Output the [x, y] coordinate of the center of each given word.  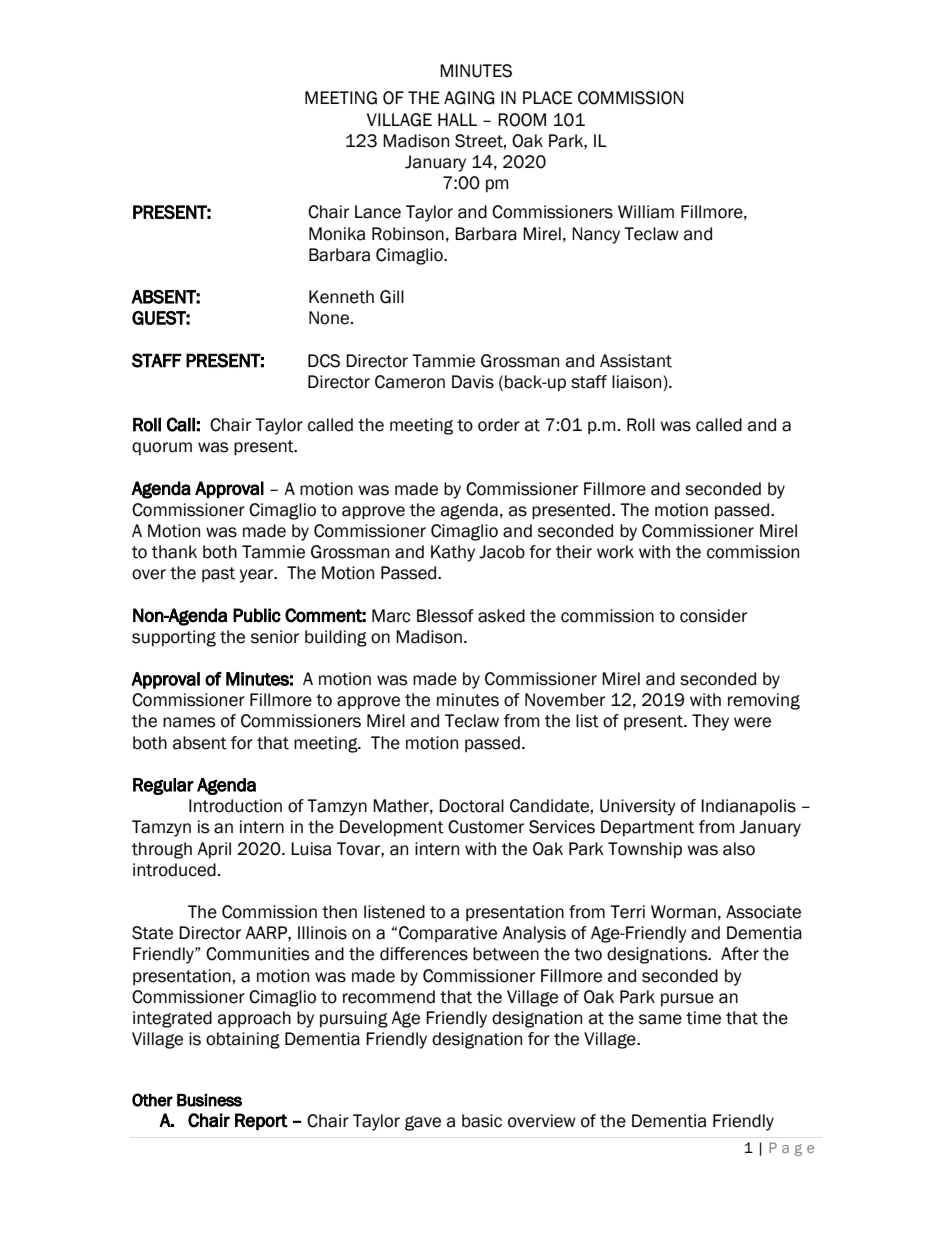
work [615, 552]
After [740, 954]
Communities [257, 954]
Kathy [453, 553]
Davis [473, 382]
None [330, 318]
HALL [457, 119]
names [189, 722]
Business [209, 1100]
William [646, 212]
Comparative [448, 934]
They [710, 722]
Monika [337, 234]
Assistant [636, 361]
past [218, 574]
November [565, 700]
